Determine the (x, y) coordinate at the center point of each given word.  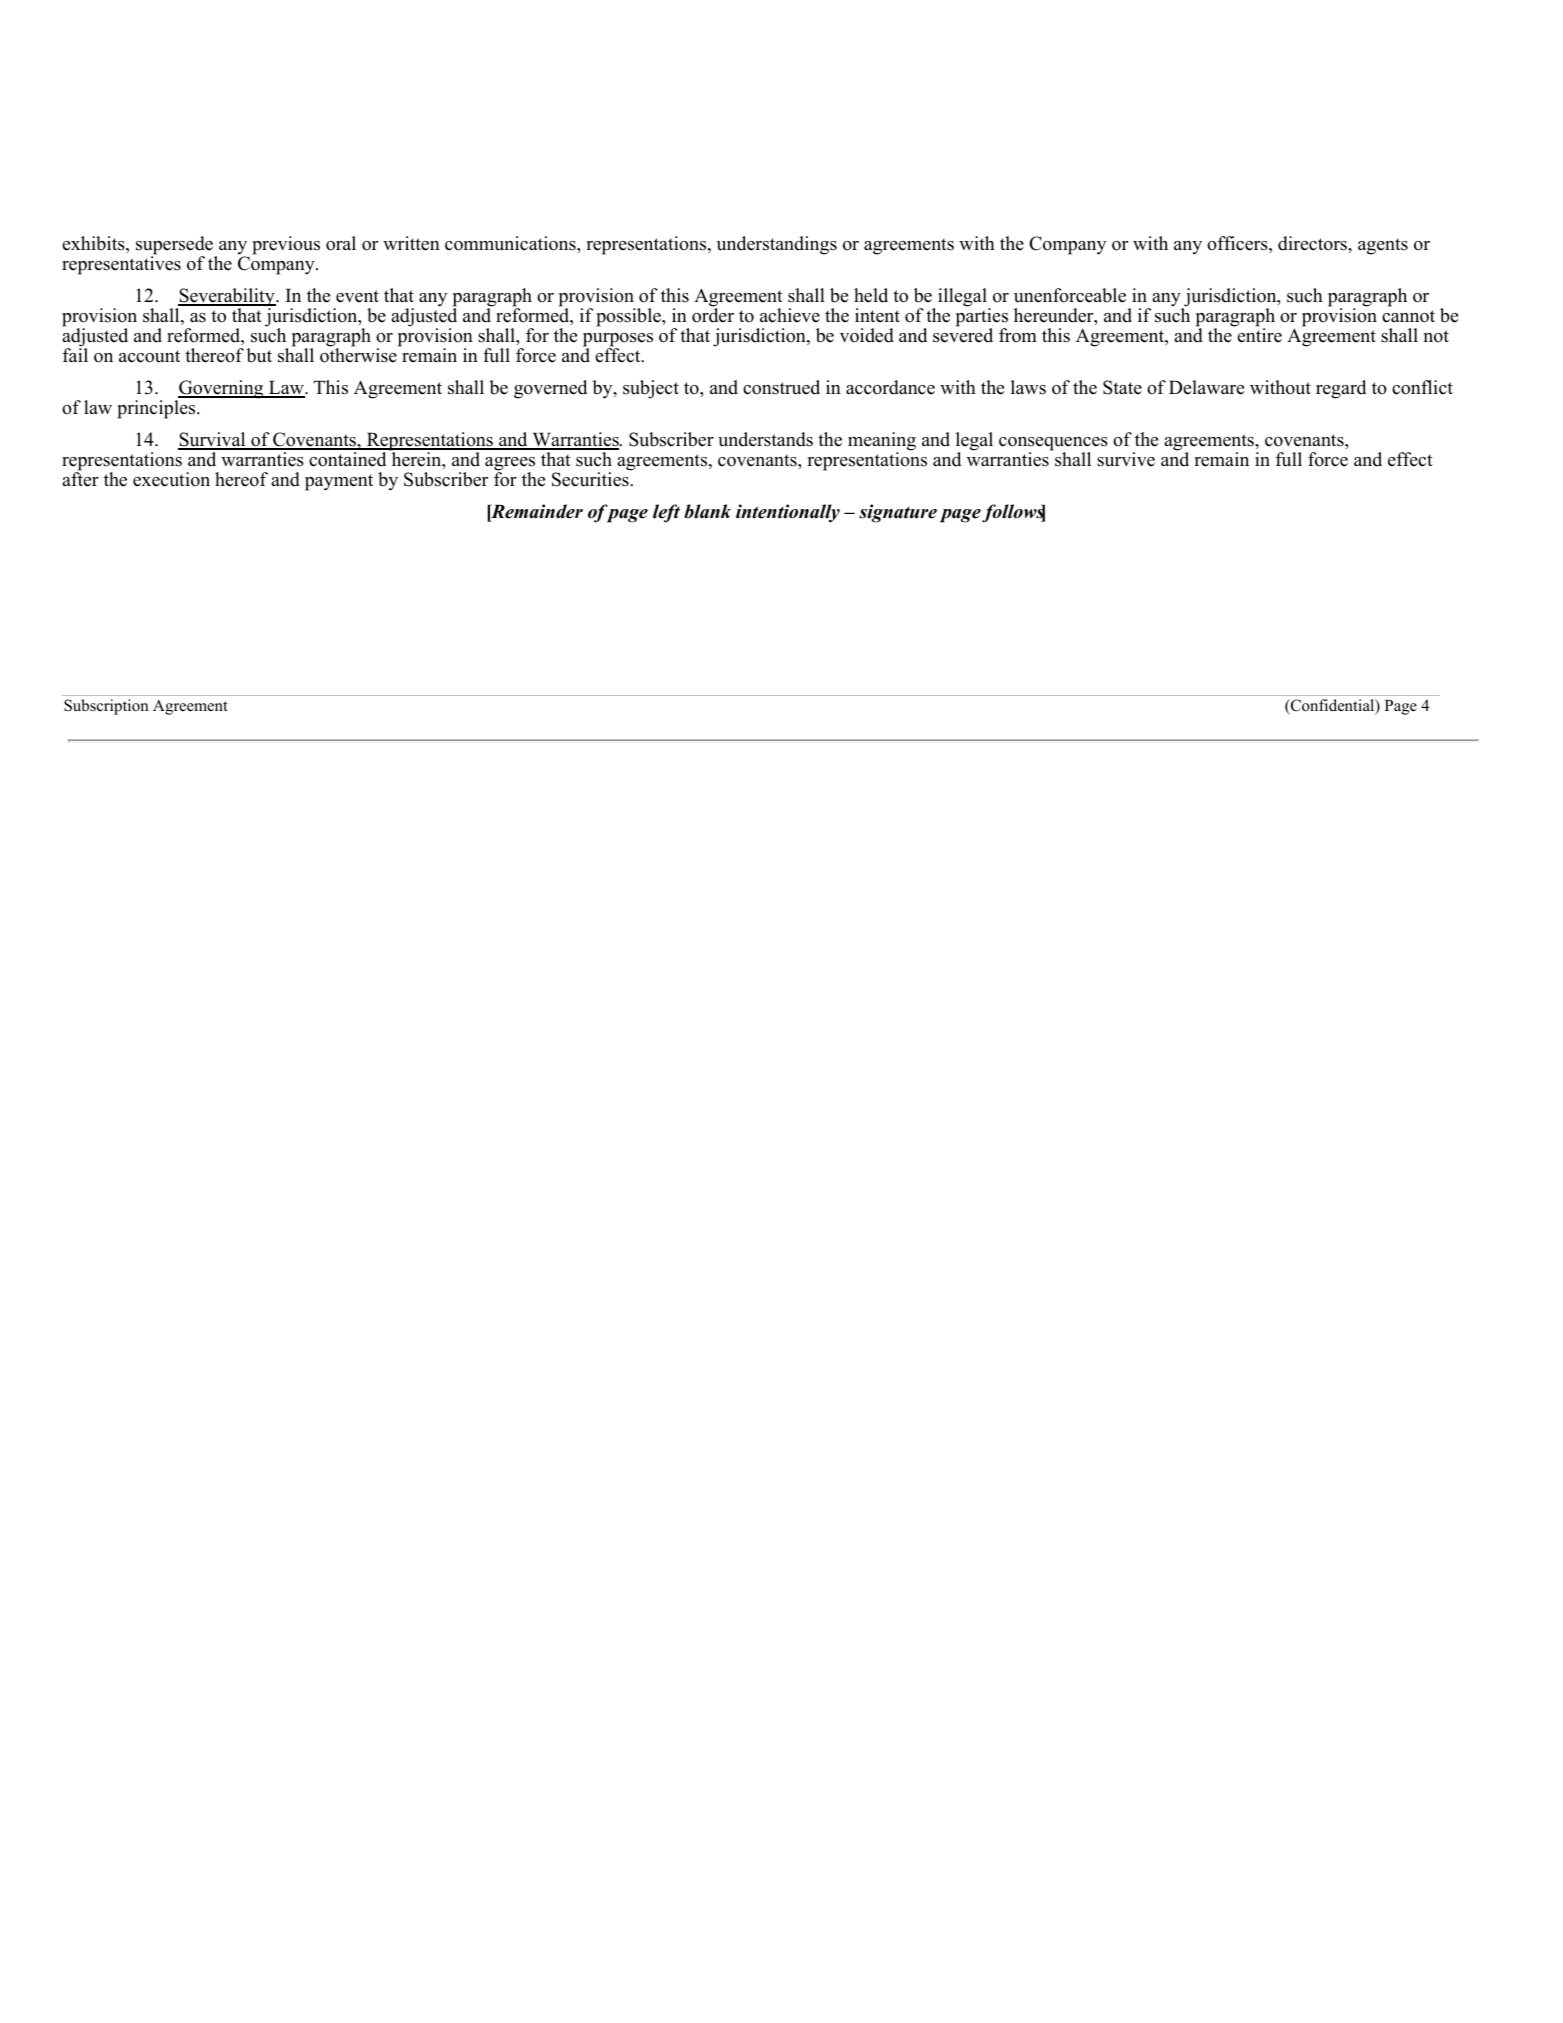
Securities (591, 478)
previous (286, 245)
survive (1126, 459)
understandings (777, 245)
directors (1313, 243)
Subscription (106, 707)
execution (171, 479)
